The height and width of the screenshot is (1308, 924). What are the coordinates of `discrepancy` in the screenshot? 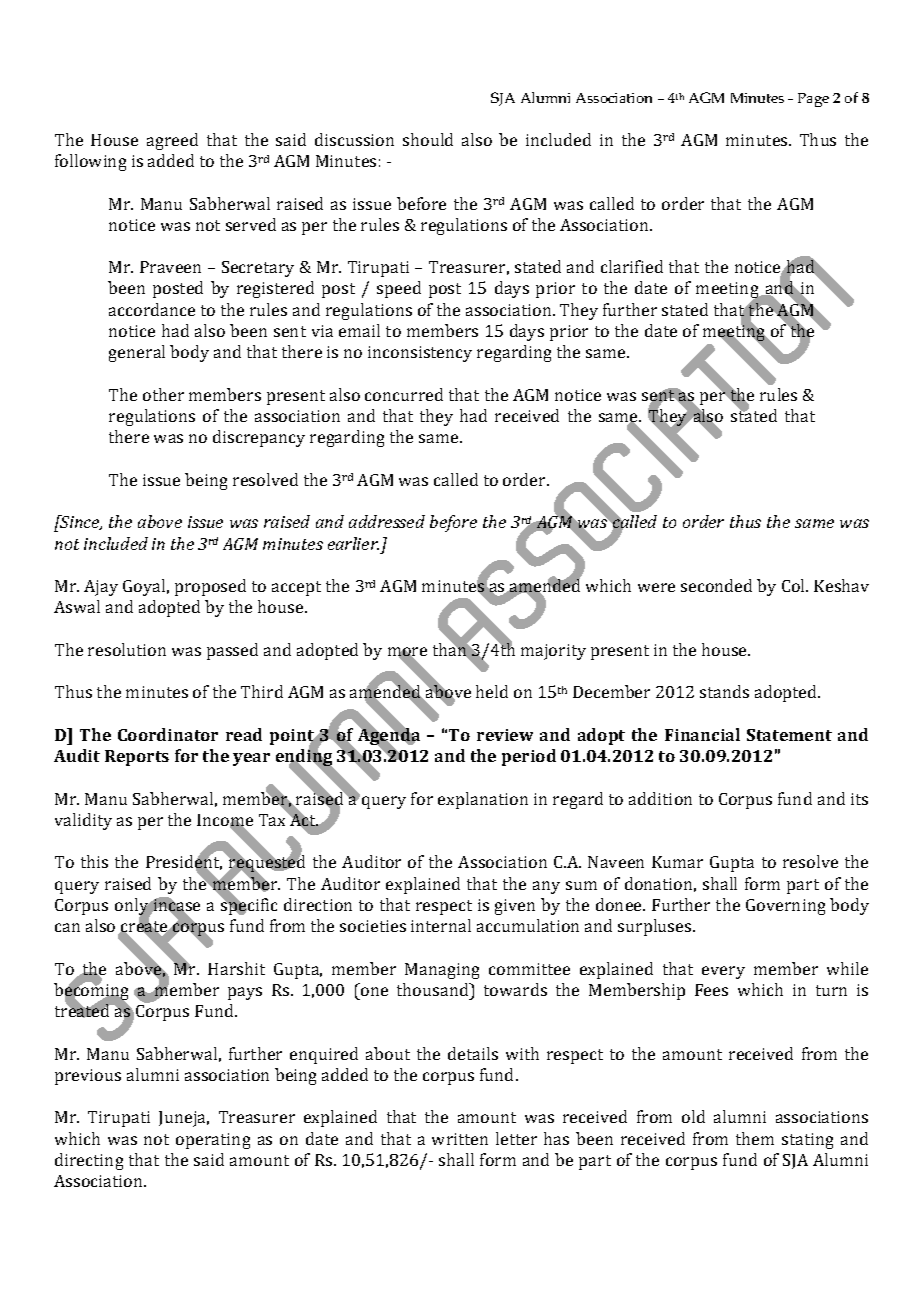 It's located at (259, 438).
